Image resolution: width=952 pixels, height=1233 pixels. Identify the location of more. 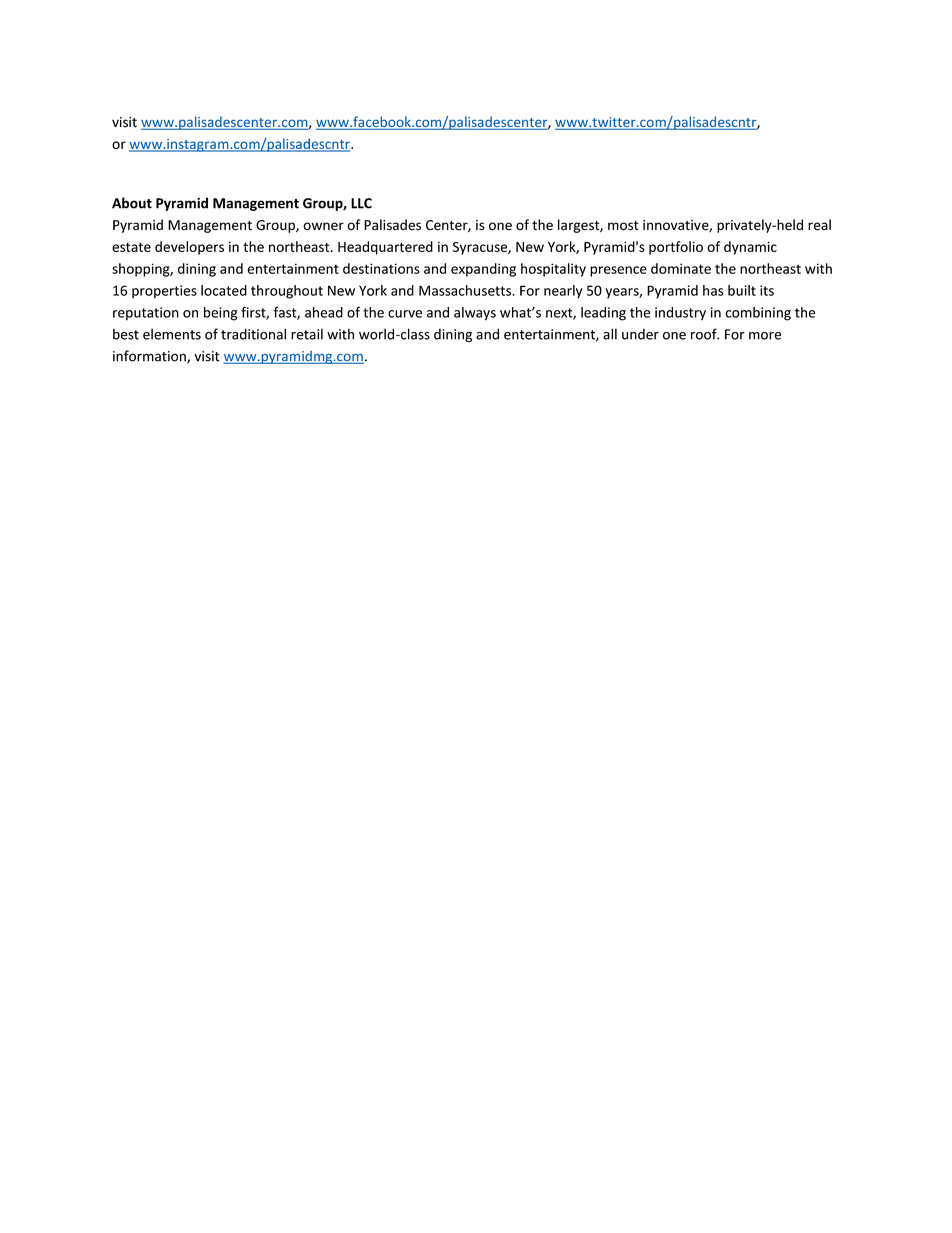
(765, 336).
